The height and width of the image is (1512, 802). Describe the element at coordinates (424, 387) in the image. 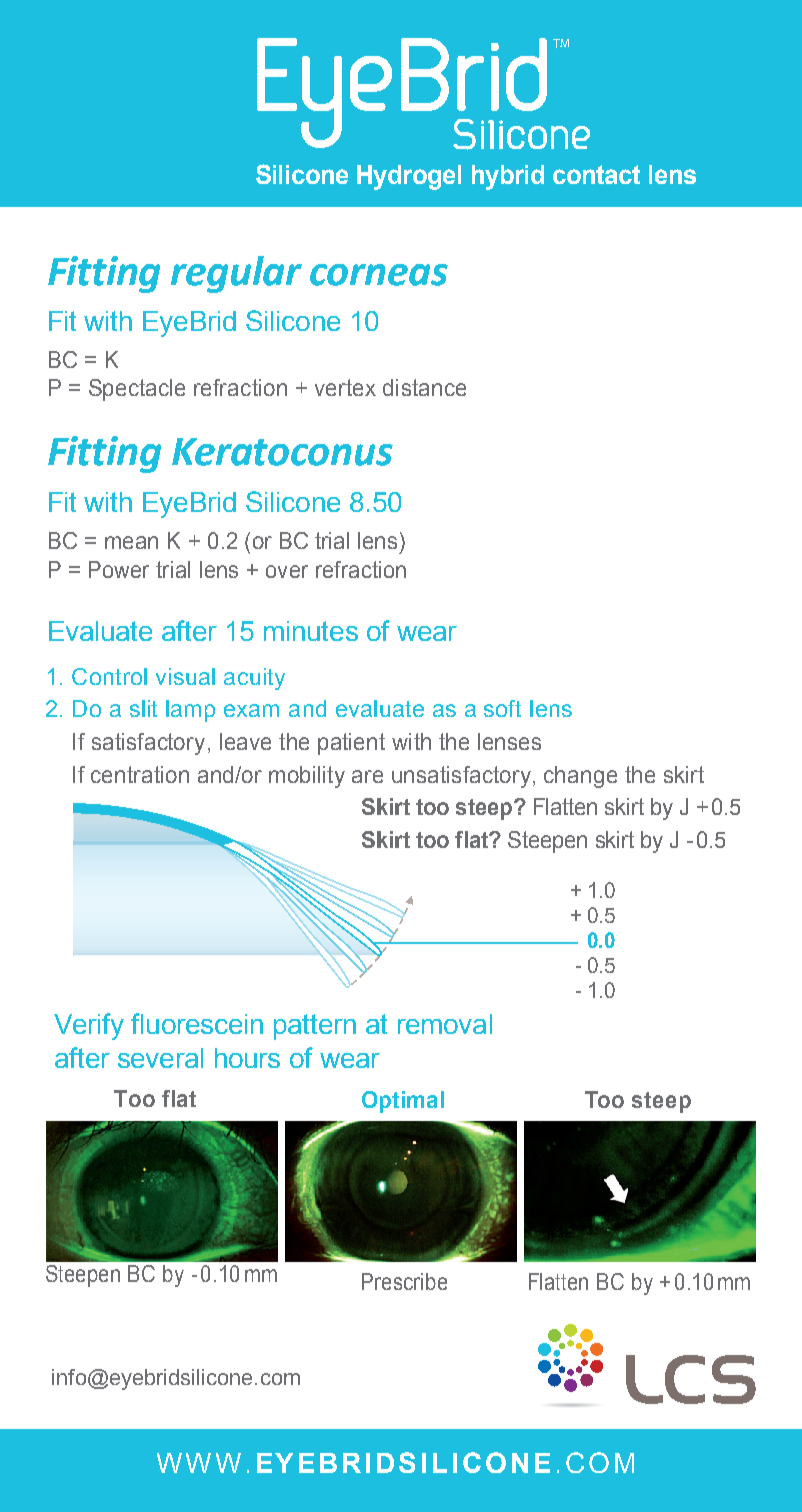

I see `distance` at that location.
